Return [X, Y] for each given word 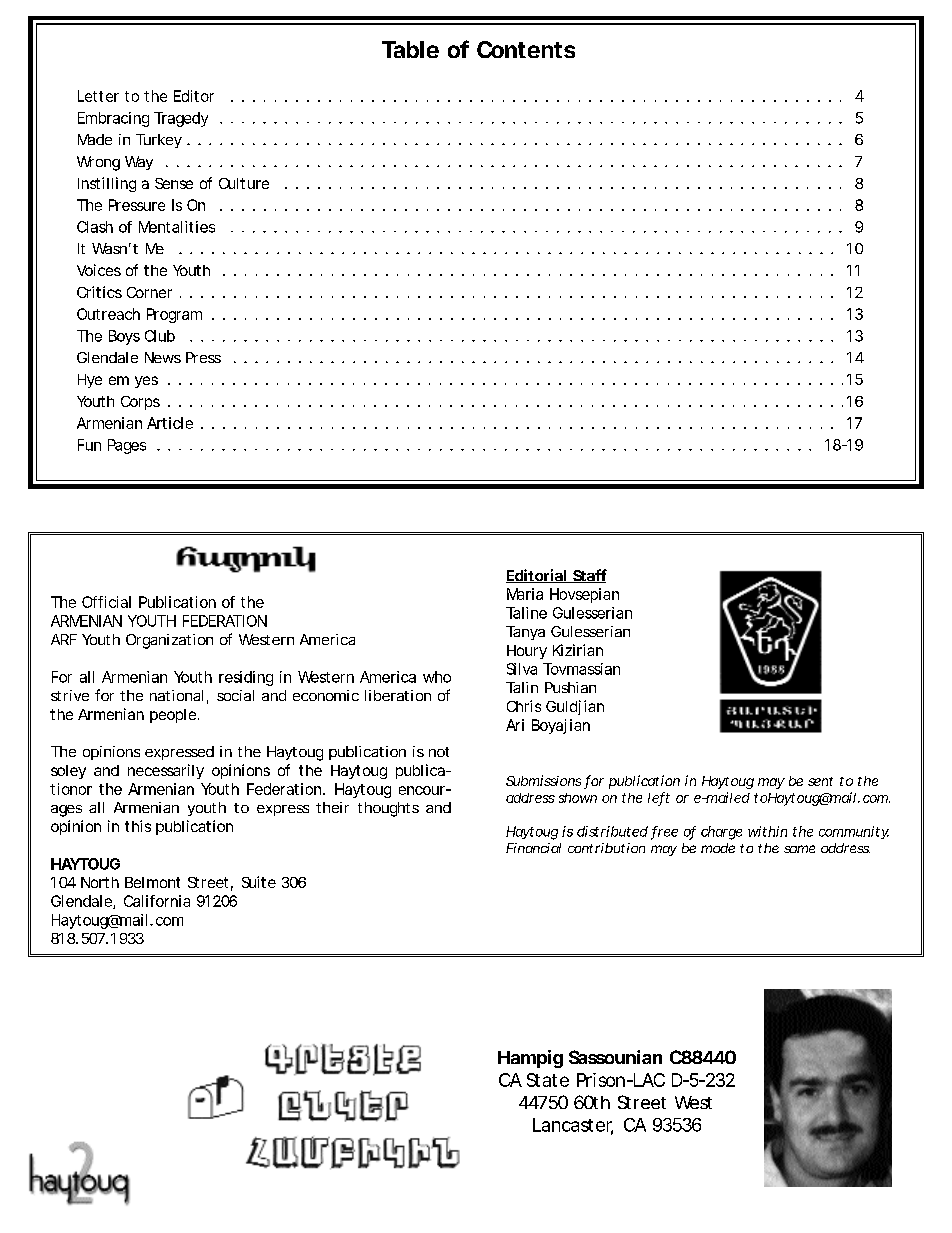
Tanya [525, 633]
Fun [89, 445]
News [163, 357]
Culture [244, 183]
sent [820, 781]
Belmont [152, 882]
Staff [589, 576]
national [176, 695]
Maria [525, 594]
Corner [149, 292]
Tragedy [181, 119]
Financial [533, 848]
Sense [174, 183]
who [437, 677]
